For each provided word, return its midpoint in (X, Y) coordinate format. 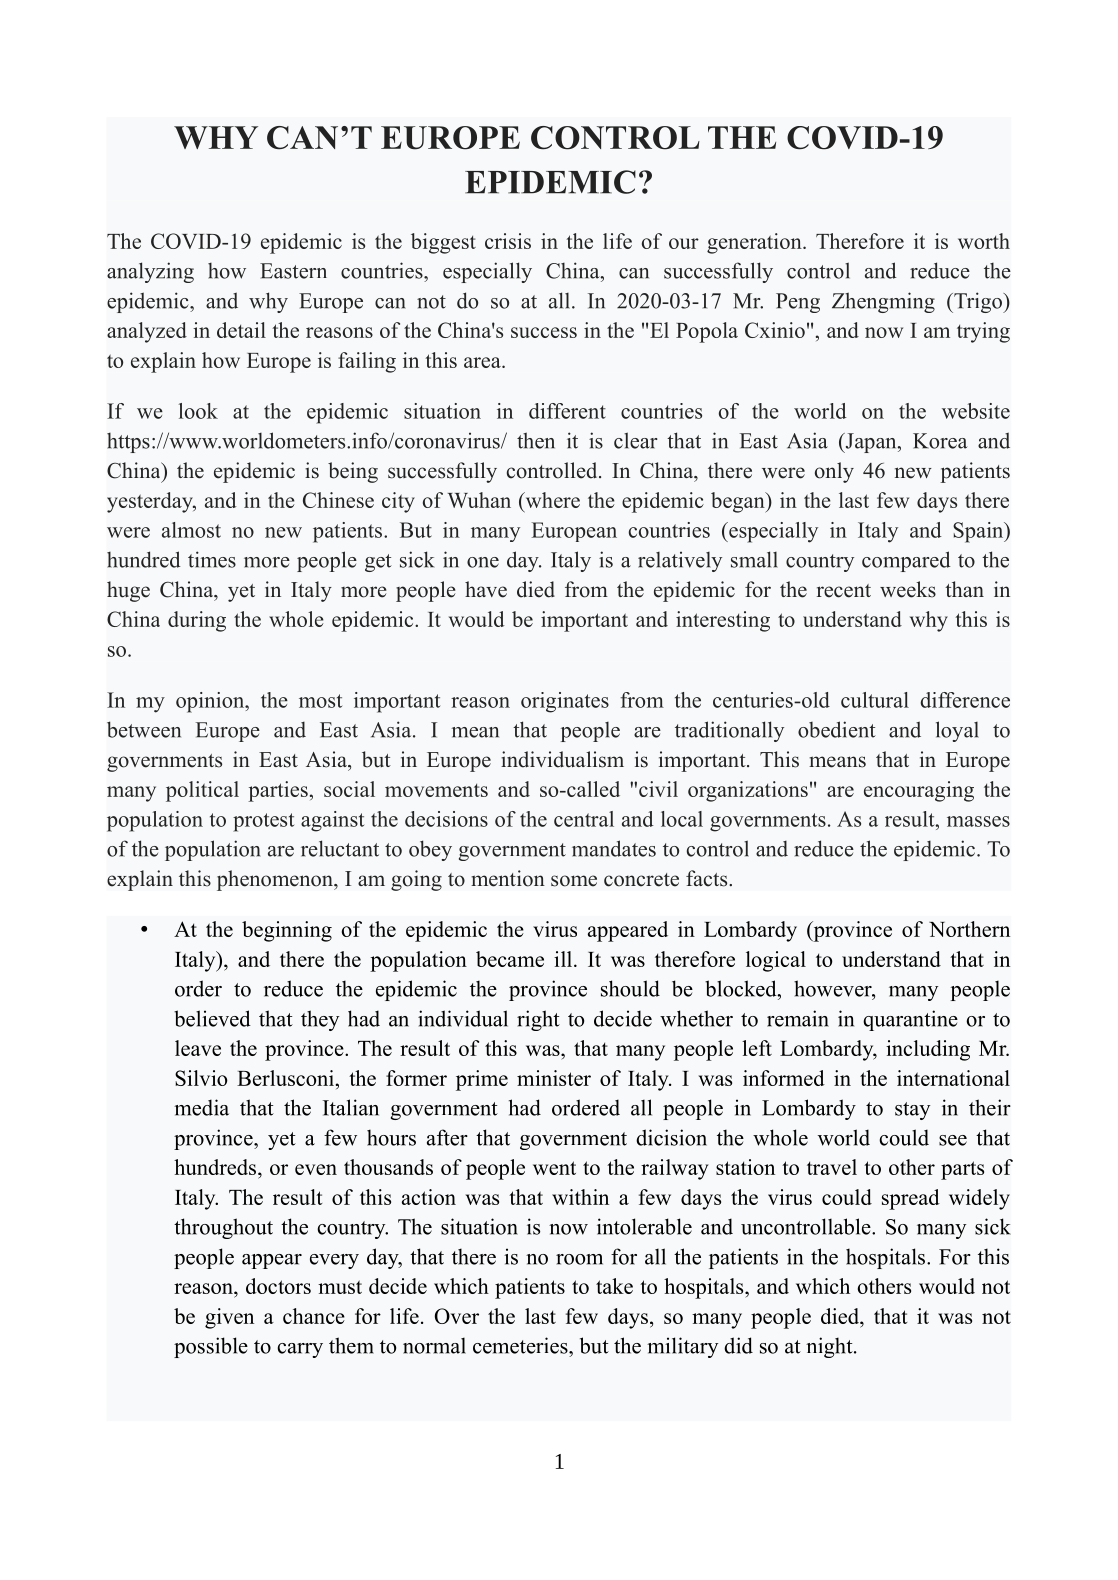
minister (554, 1078)
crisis (508, 241)
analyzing (150, 272)
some (574, 881)
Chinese (338, 500)
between (144, 729)
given (229, 1318)
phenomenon (276, 880)
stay (912, 1111)
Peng (798, 303)
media (201, 1107)
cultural (875, 700)
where (551, 500)
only (834, 472)
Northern (969, 929)
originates (565, 702)
